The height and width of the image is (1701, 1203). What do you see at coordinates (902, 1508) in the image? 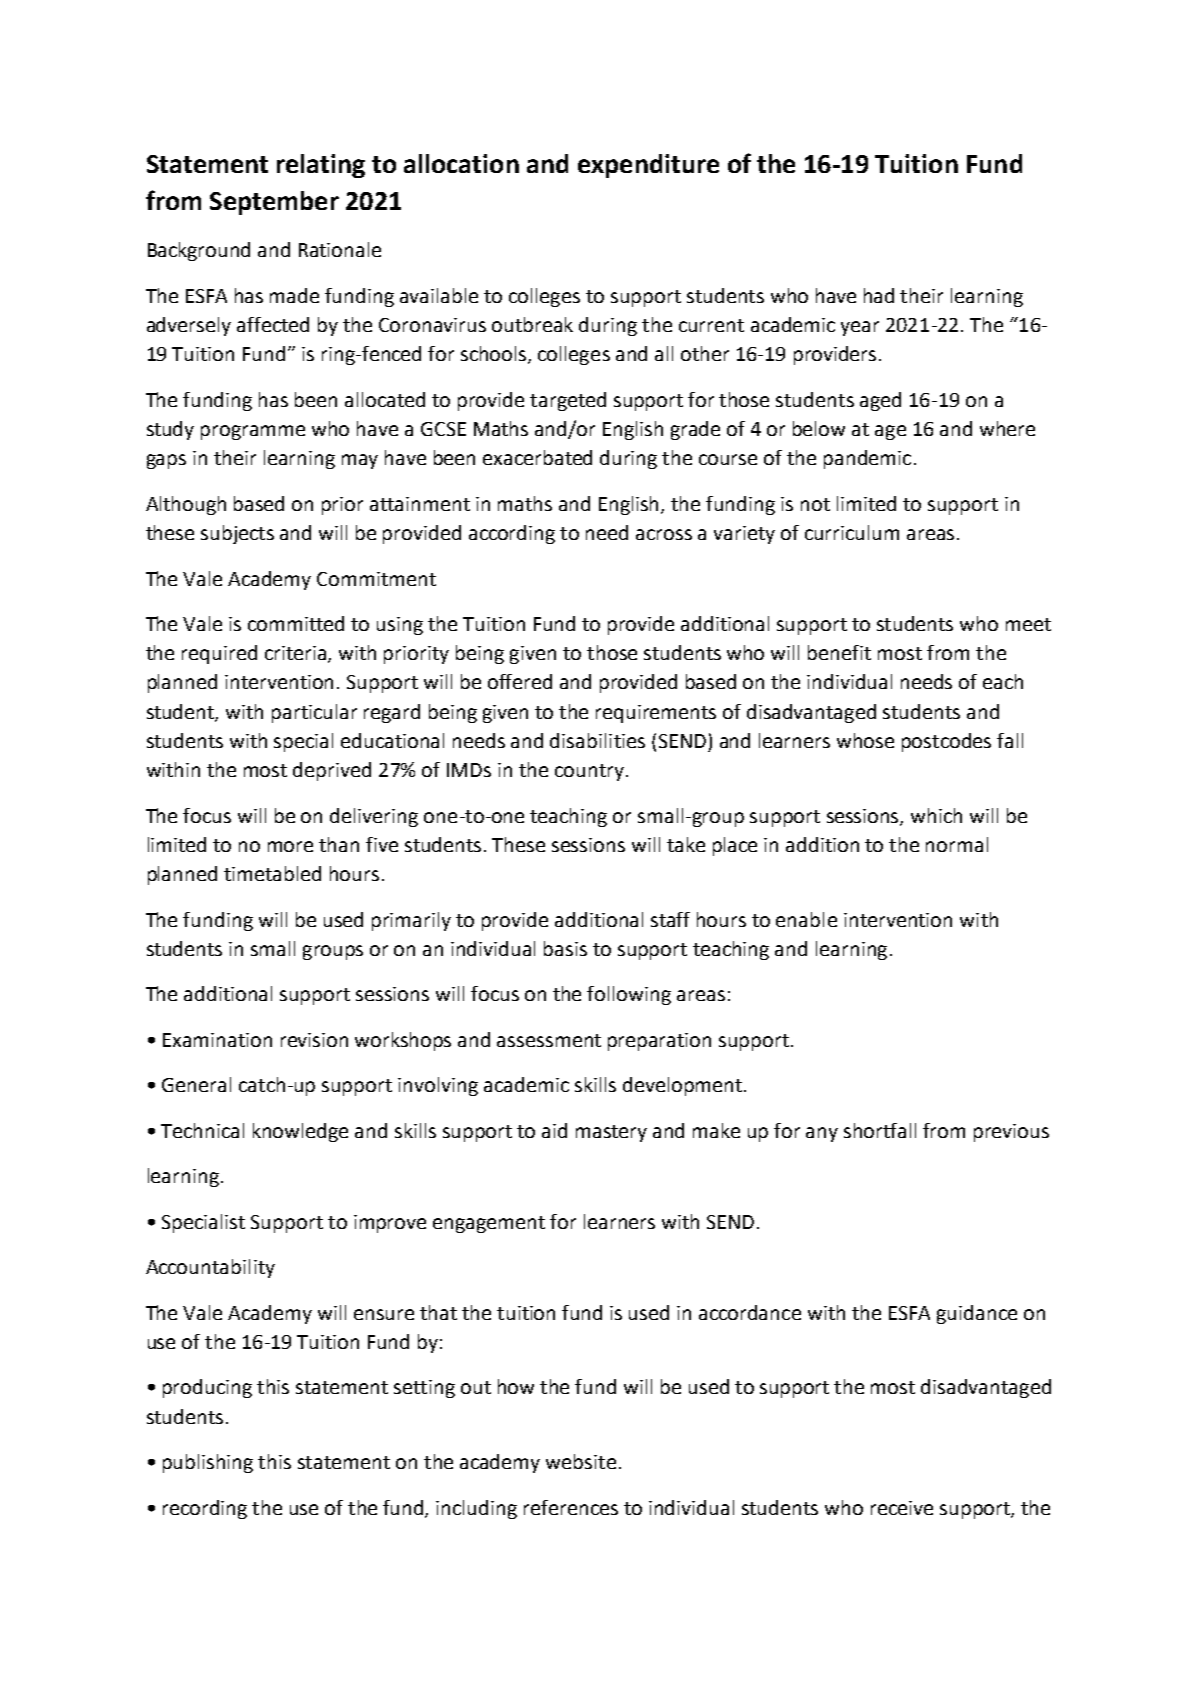
I see `receive` at bounding box center [902, 1508].
